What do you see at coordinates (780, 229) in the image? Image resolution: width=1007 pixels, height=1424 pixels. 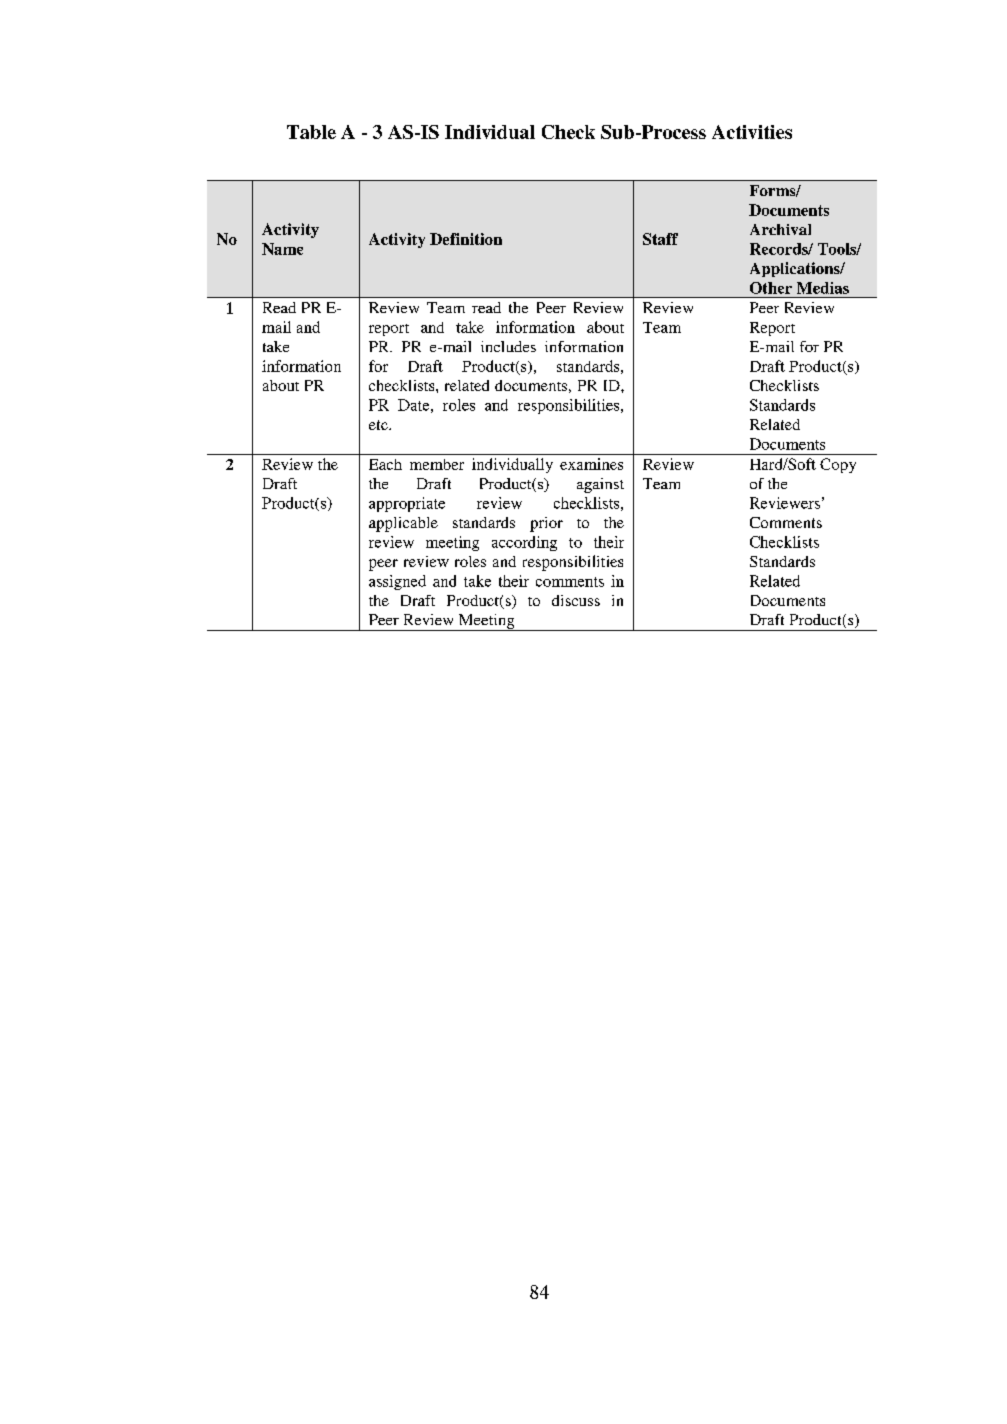 I see `Archival` at bounding box center [780, 229].
